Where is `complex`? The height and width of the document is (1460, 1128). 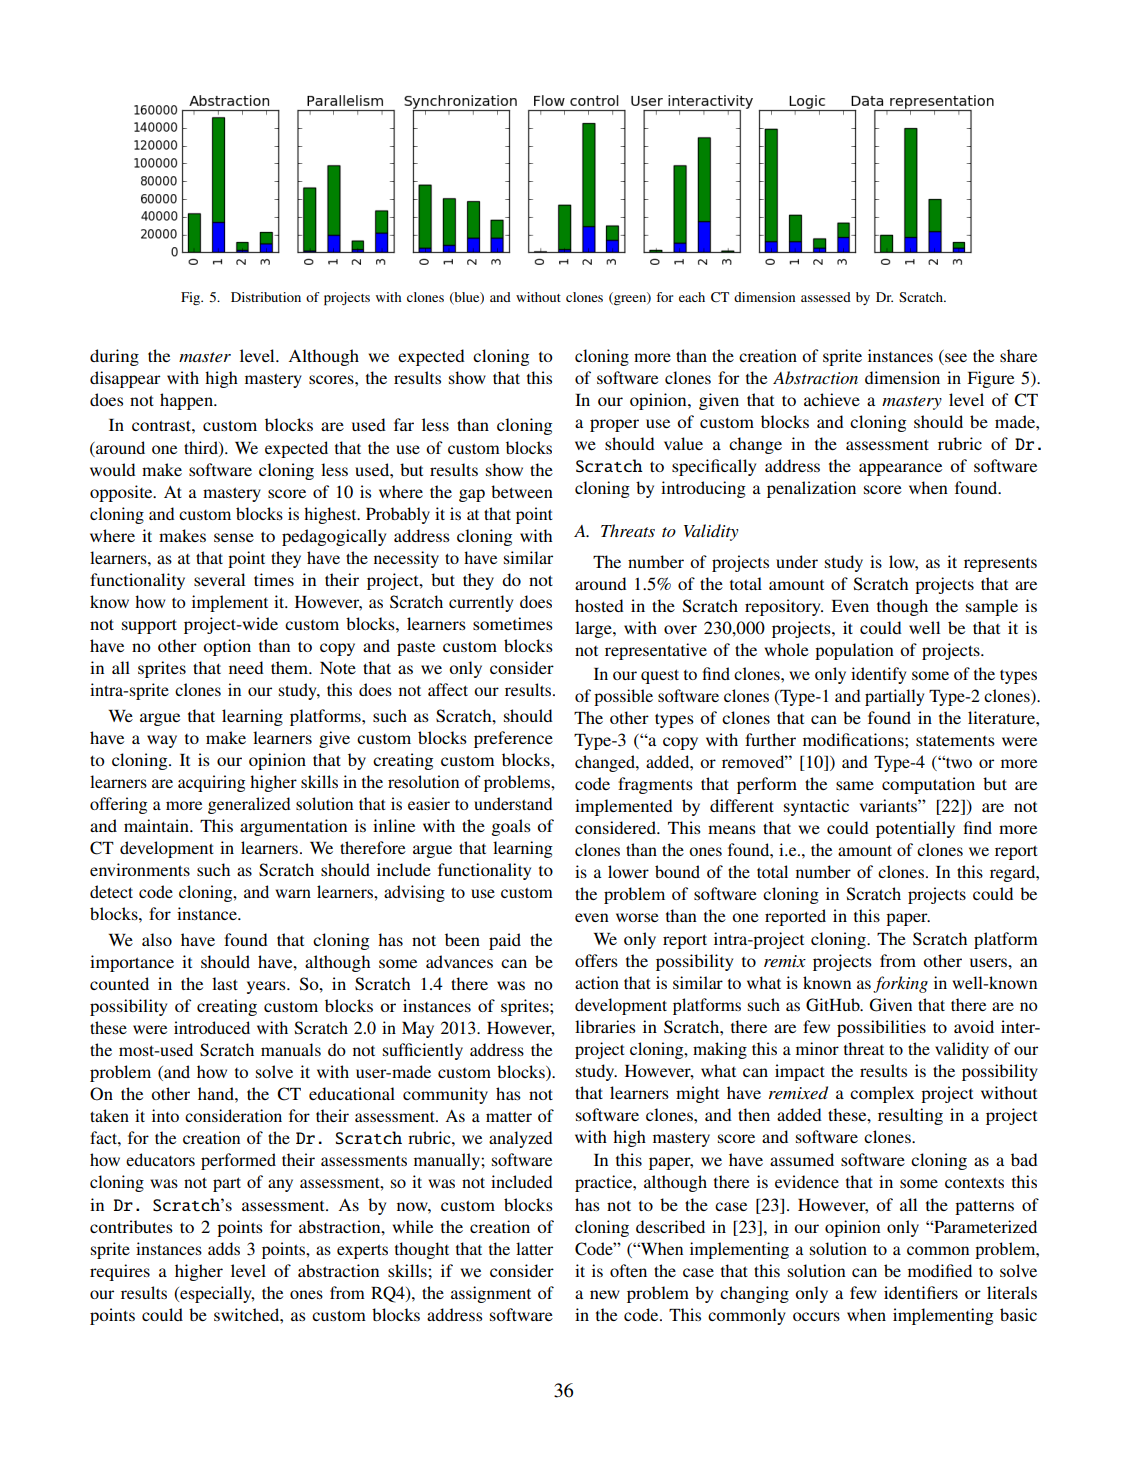
complex is located at coordinates (882, 1094).
